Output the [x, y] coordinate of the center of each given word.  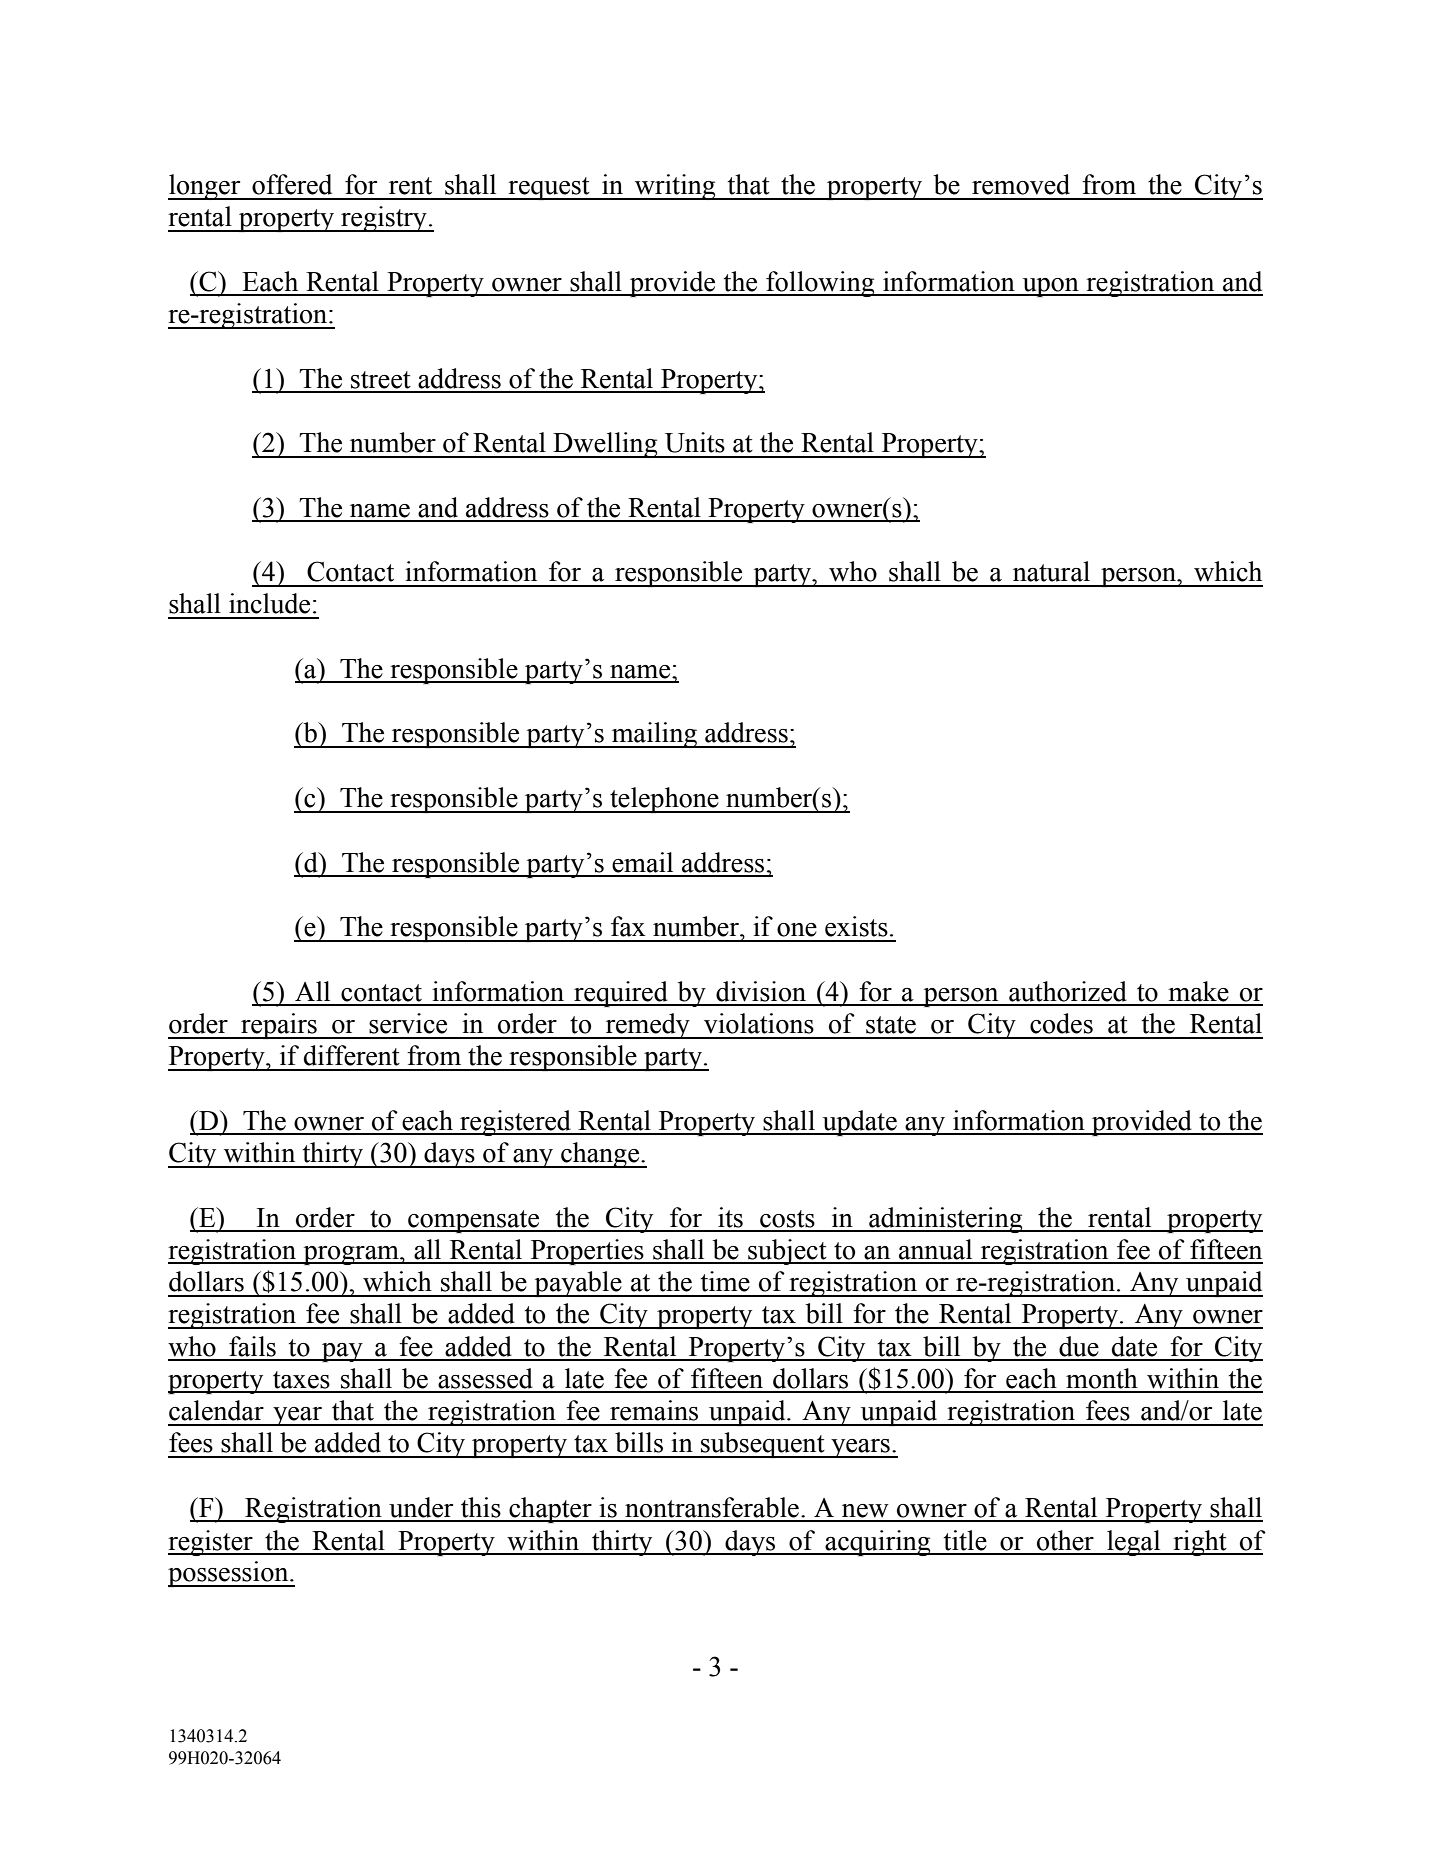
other [1065, 1540]
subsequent [763, 1445]
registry [384, 219]
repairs [279, 1026]
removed [1021, 184]
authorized [1068, 991]
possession [229, 1574]
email [642, 862]
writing [675, 187]
